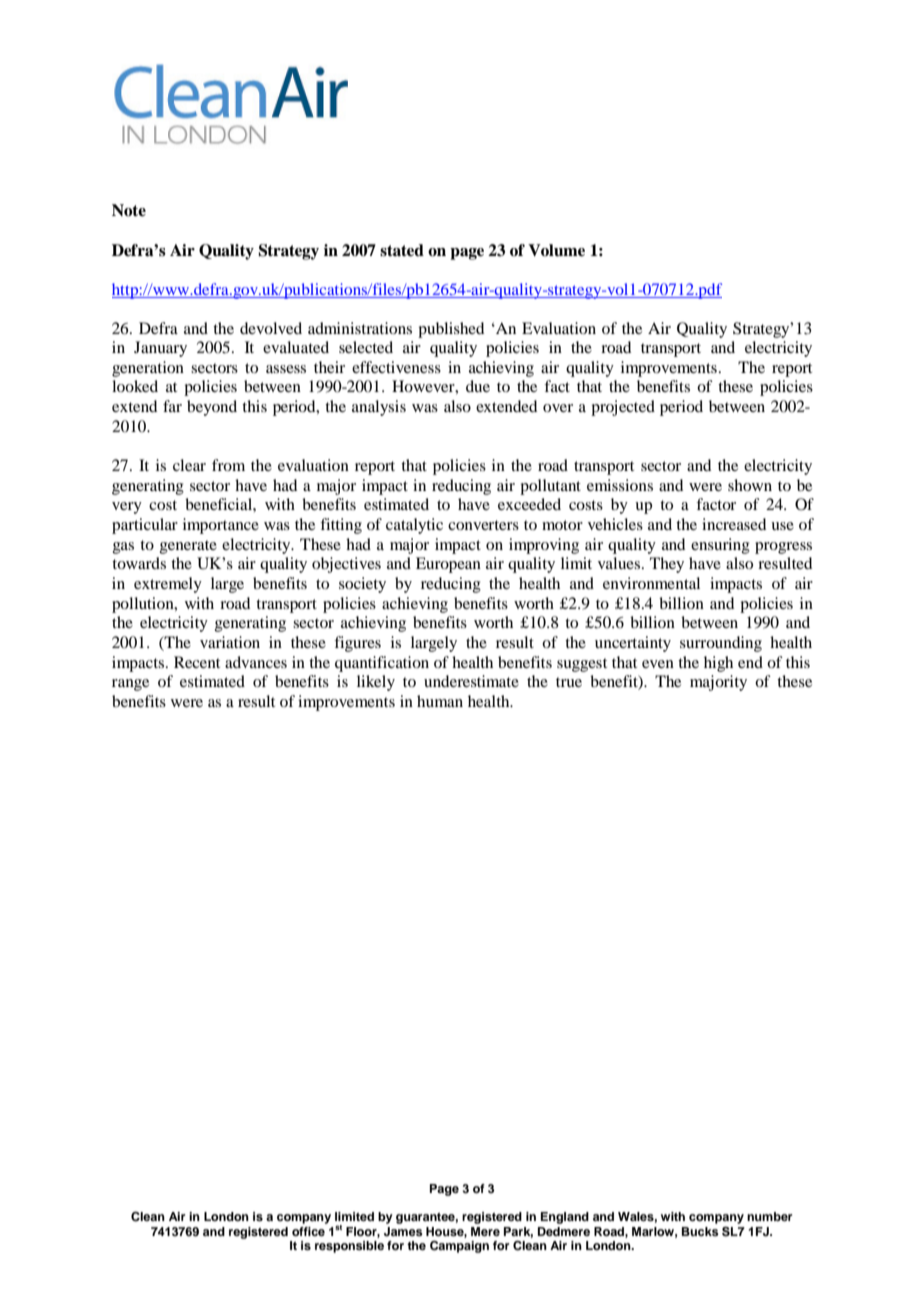 The height and width of the image is (1308, 924). What do you see at coordinates (718, 664) in the image?
I see `high` at bounding box center [718, 664].
